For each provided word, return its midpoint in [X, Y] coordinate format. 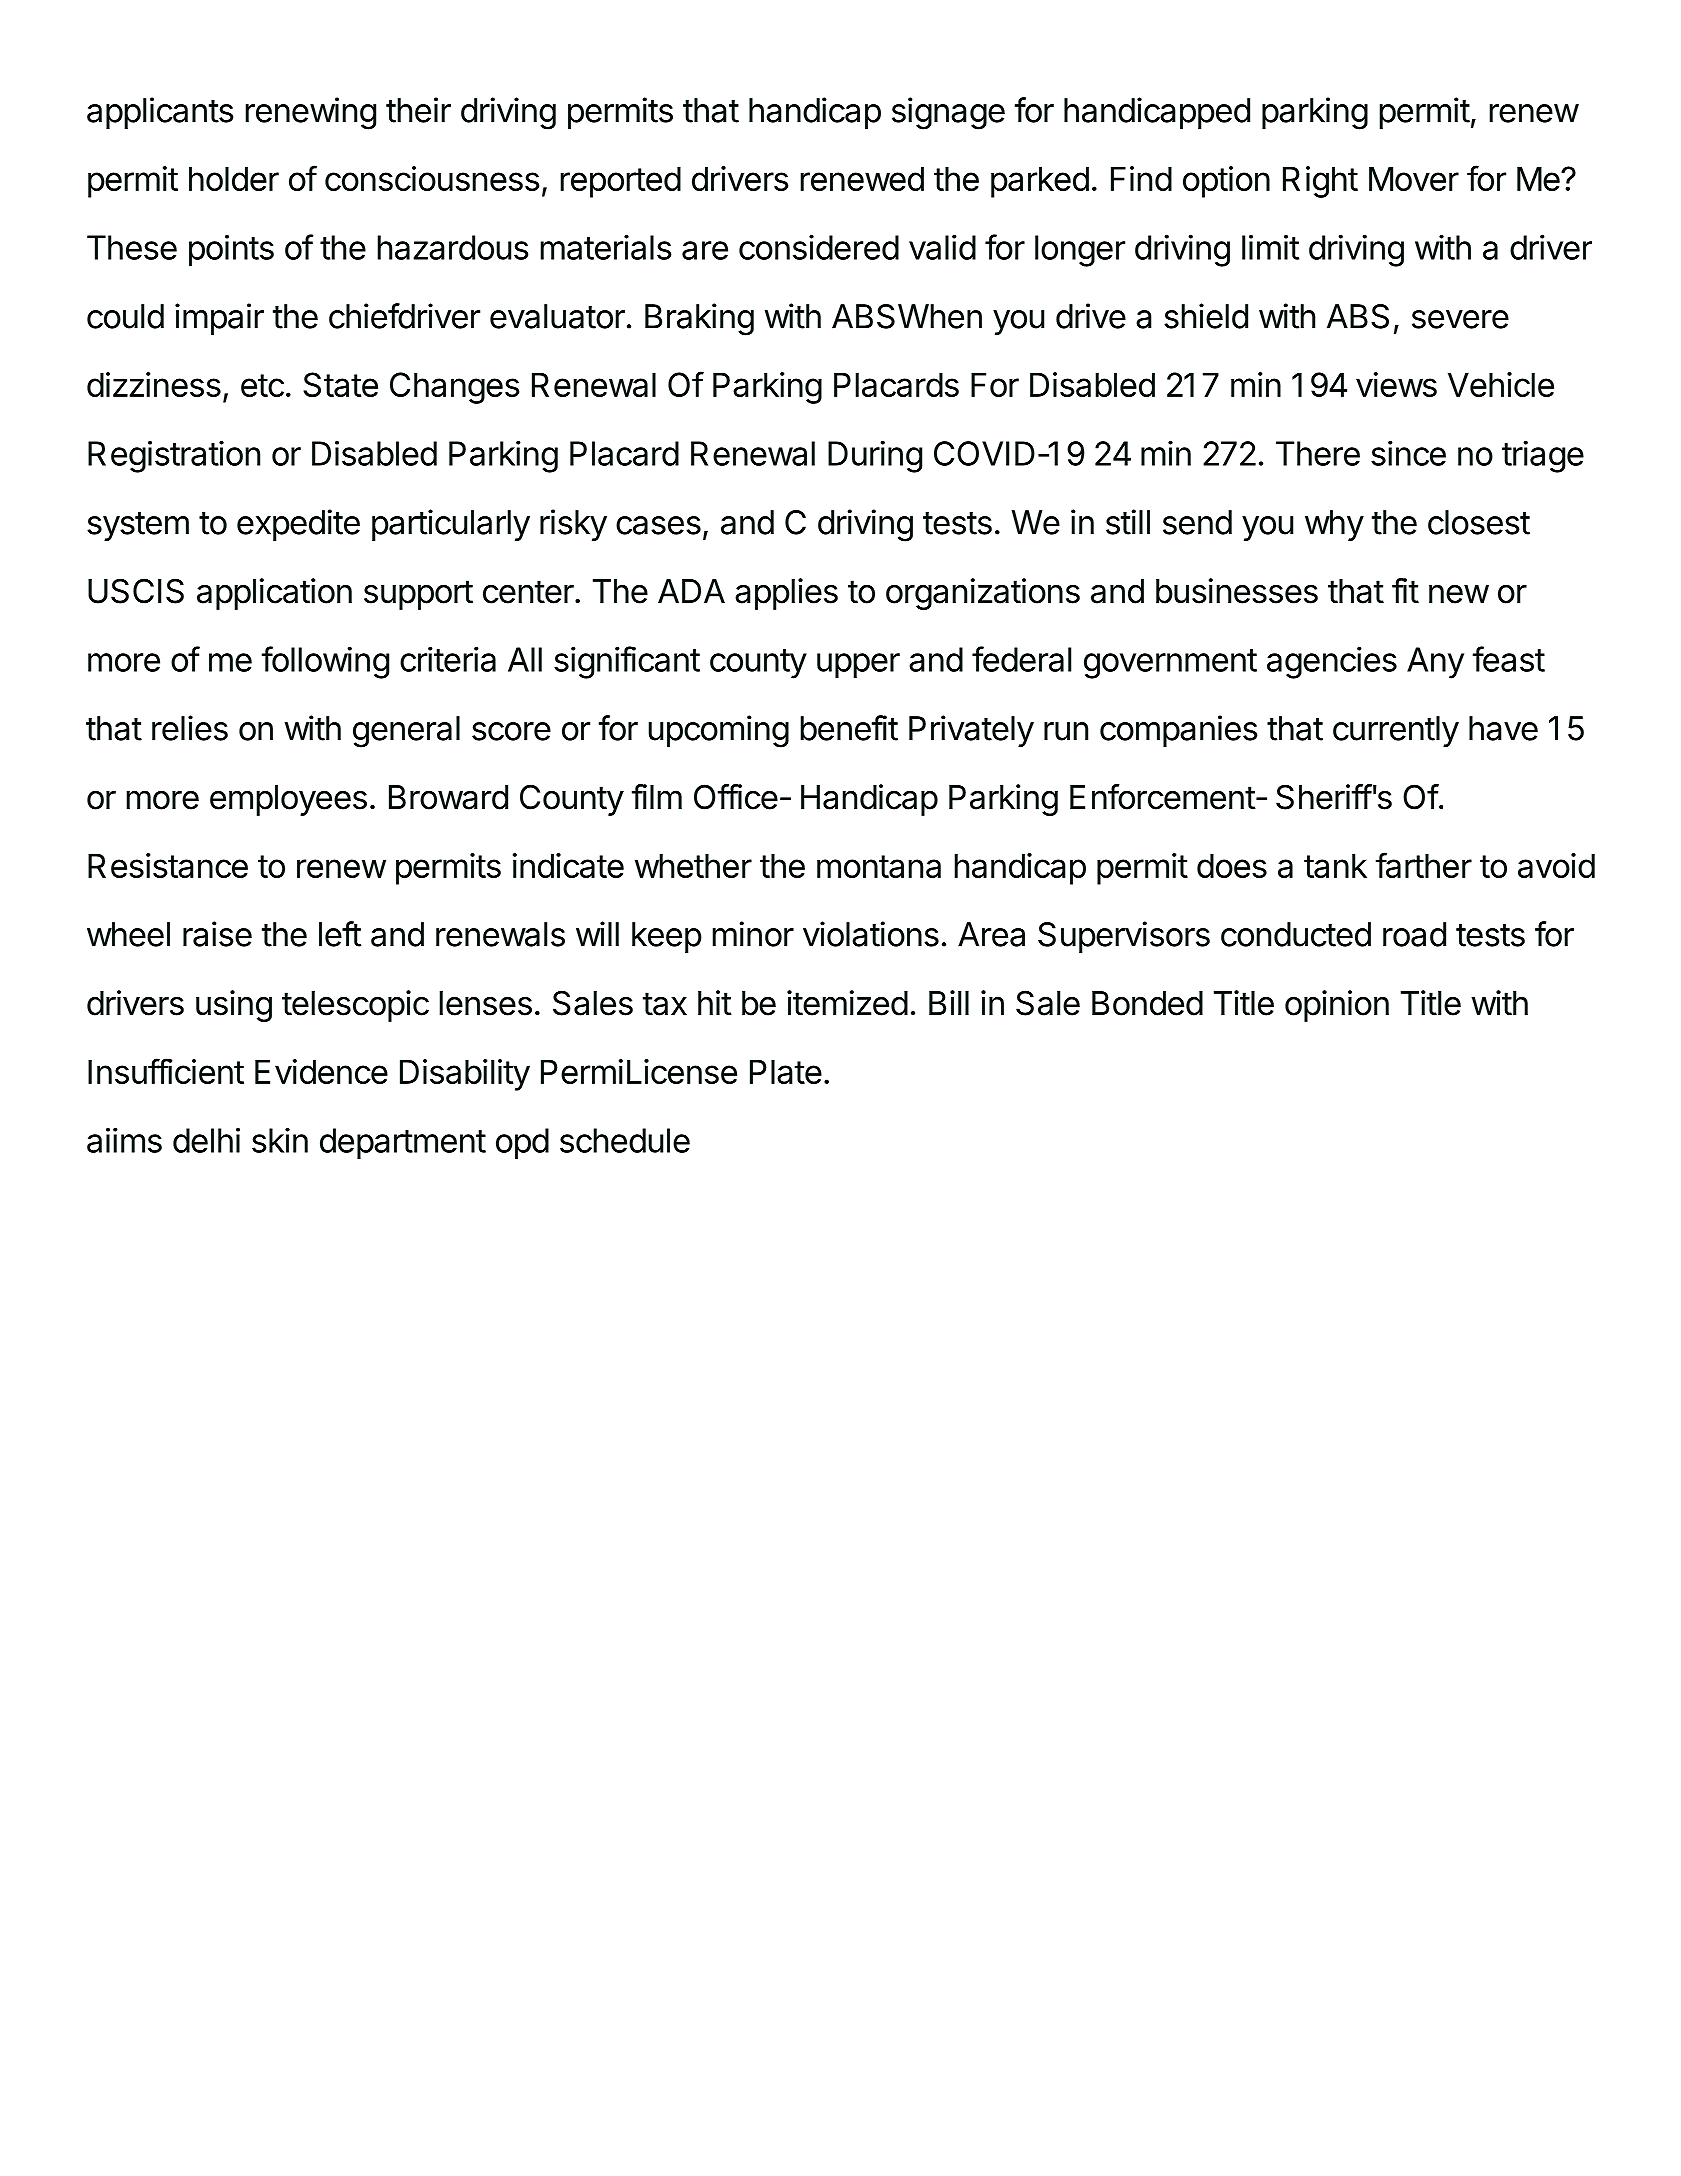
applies [786, 594]
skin [280, 1140]
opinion [1337, 1006]
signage [948, 113]
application [274, 594]
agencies [1332, 662]
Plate [786, 1071]
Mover [1414, 178]
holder [234, 178]
